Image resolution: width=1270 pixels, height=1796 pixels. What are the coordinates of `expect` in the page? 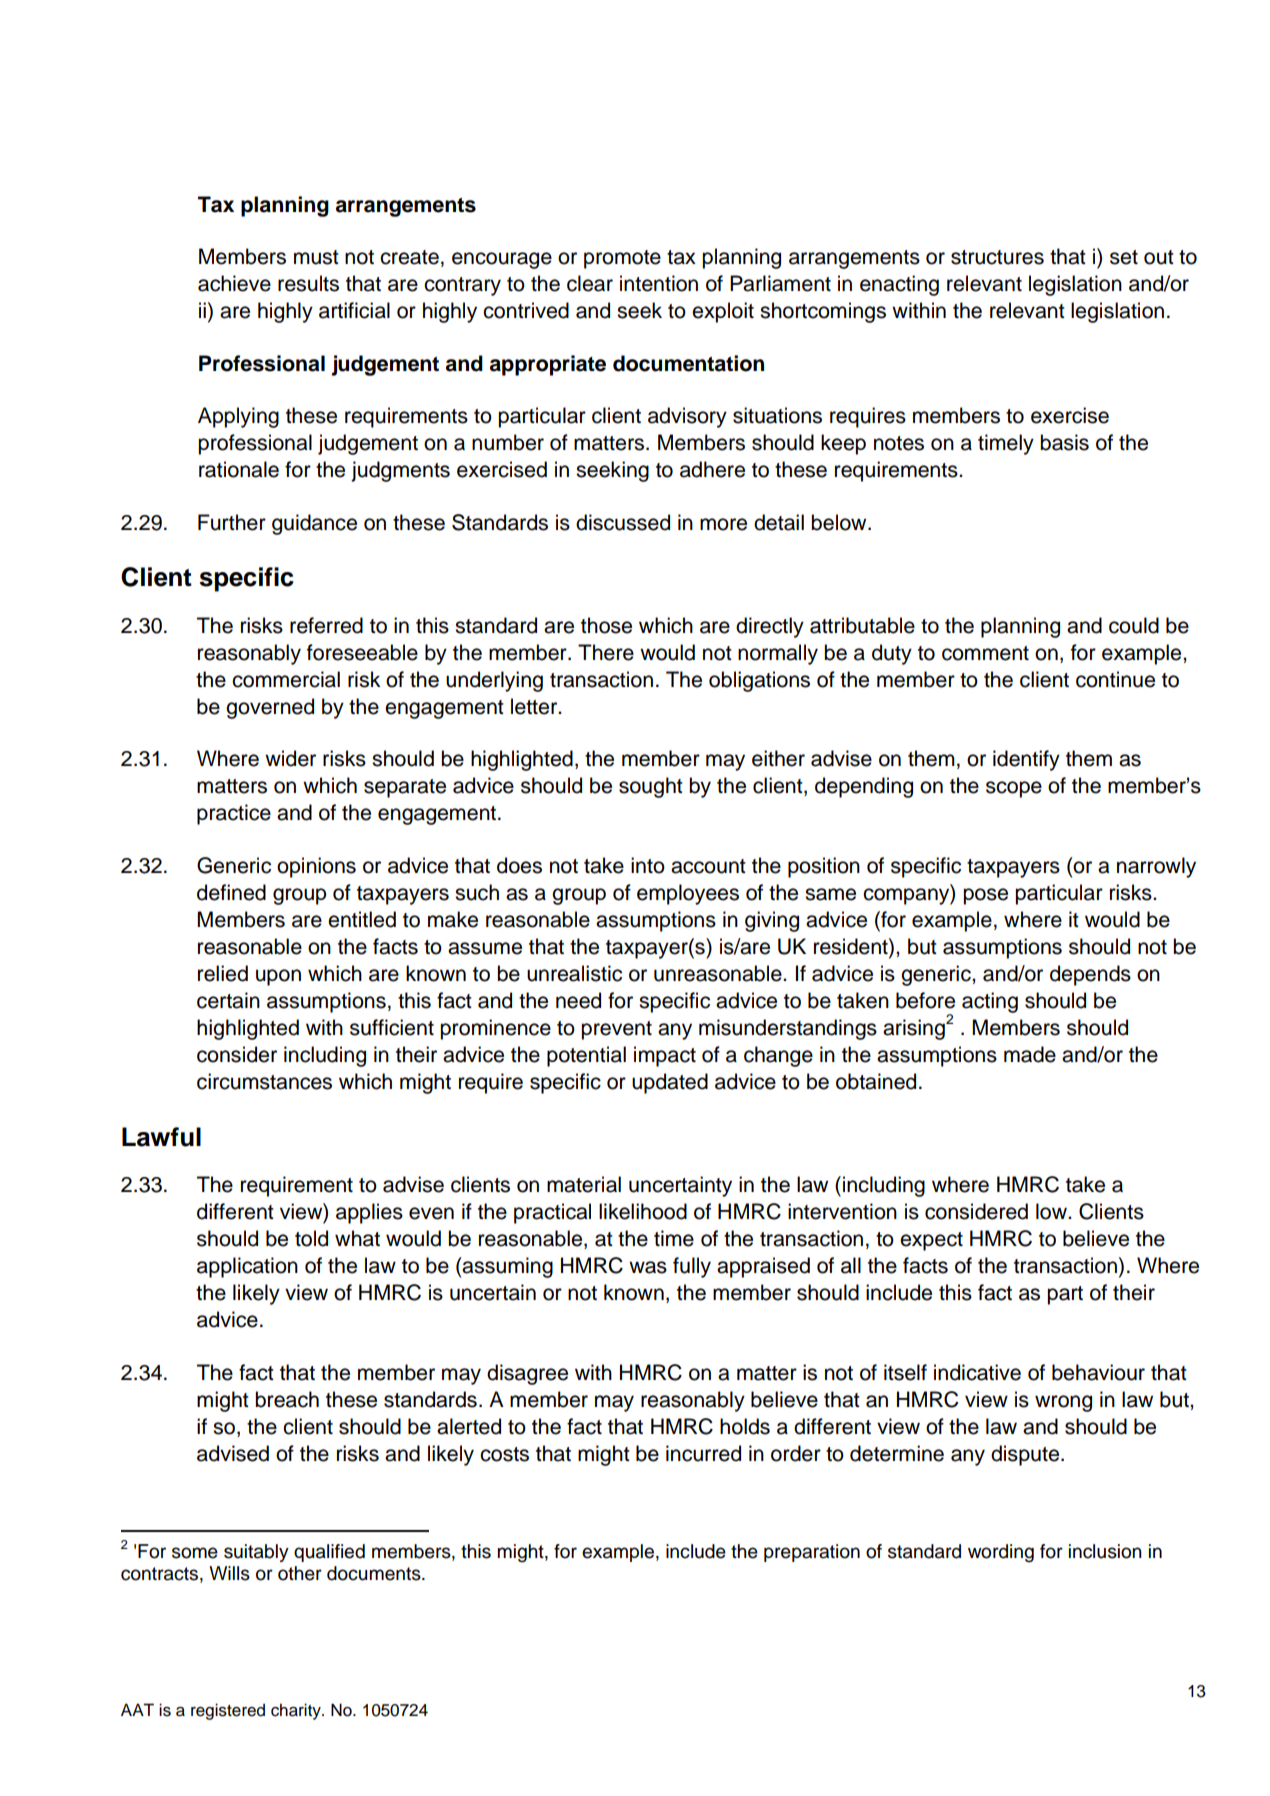 It's located at (931, 1241).
